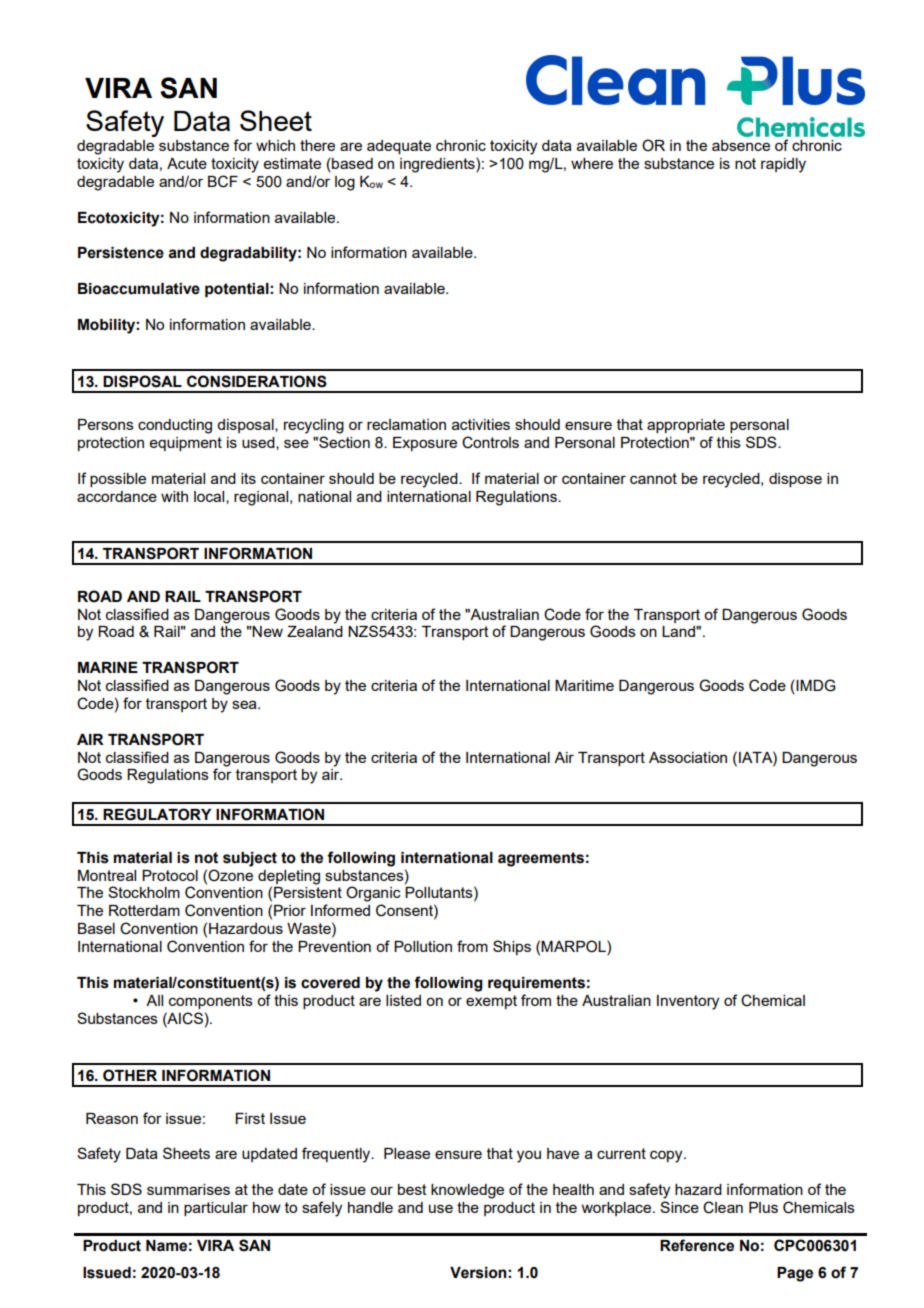 Image resolution: width=924 pixels, height=1308 pixels. Describe the element at coordinates (170, 875) in the screenshot. I see `Protocol` at that location.
